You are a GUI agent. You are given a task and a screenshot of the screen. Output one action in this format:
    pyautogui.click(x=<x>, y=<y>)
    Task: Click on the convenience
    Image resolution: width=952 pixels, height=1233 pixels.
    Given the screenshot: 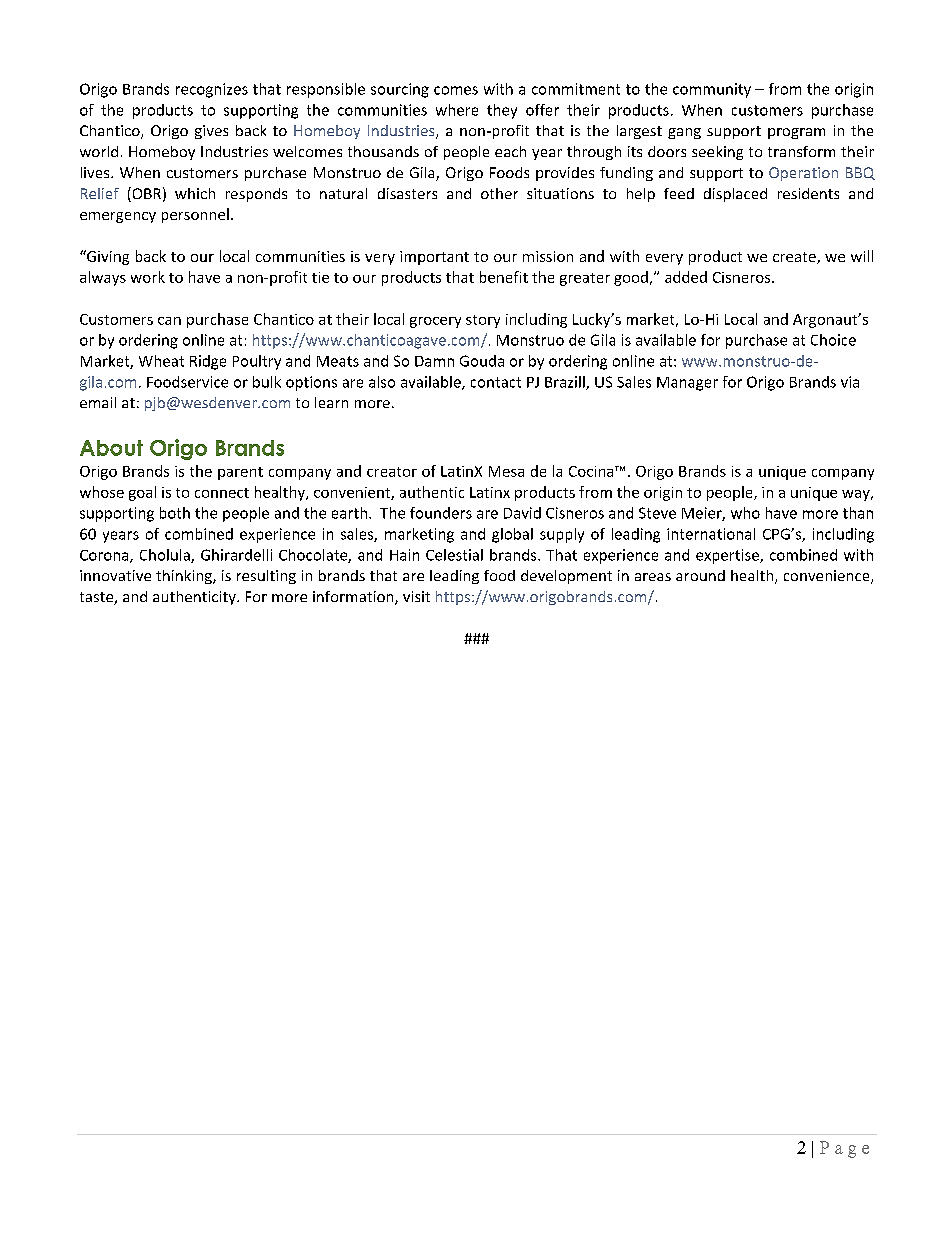 What is the action you would take?
    pyautogui.click(x=828, y=577)
